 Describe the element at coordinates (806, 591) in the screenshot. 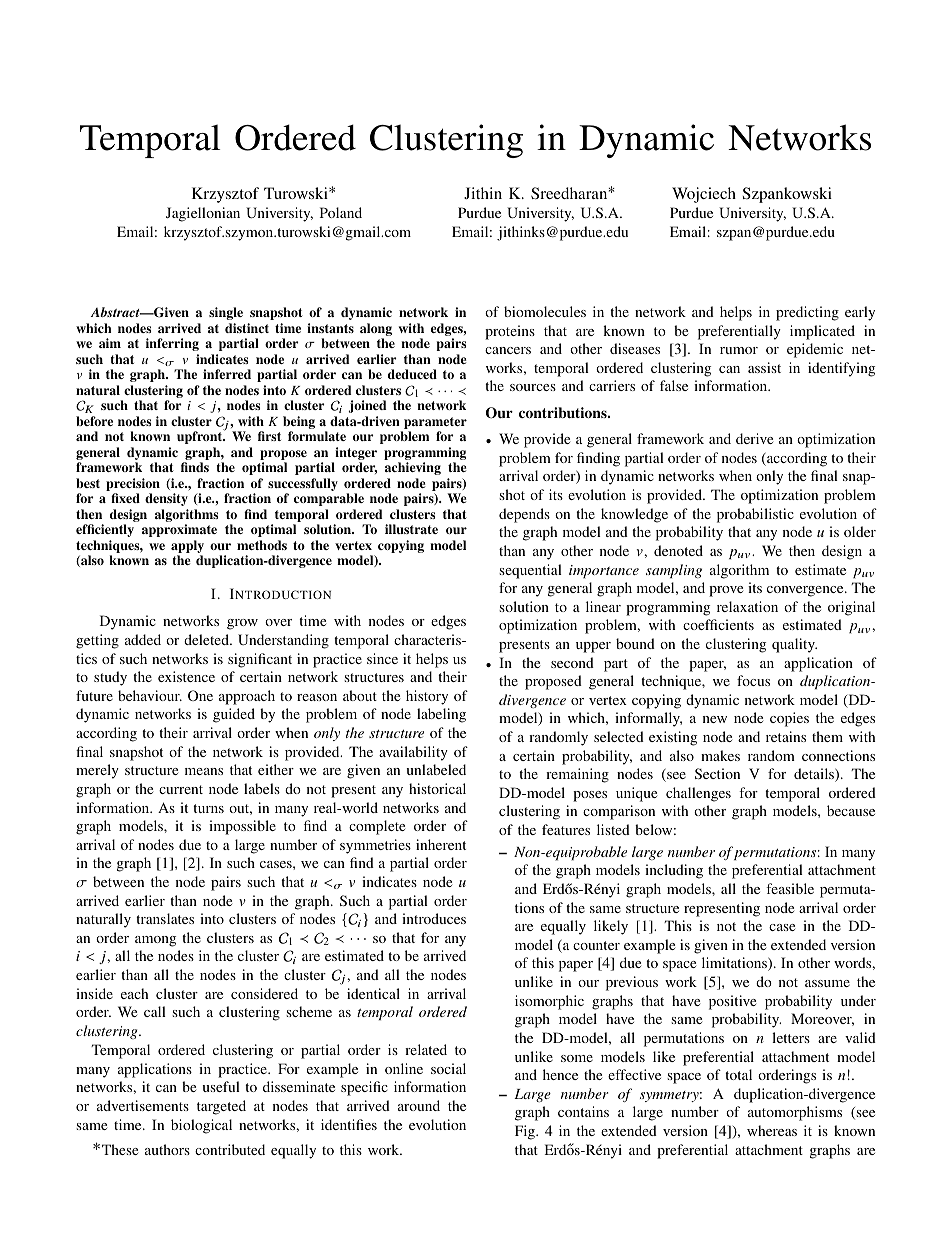

I see `convergence` at that location.
